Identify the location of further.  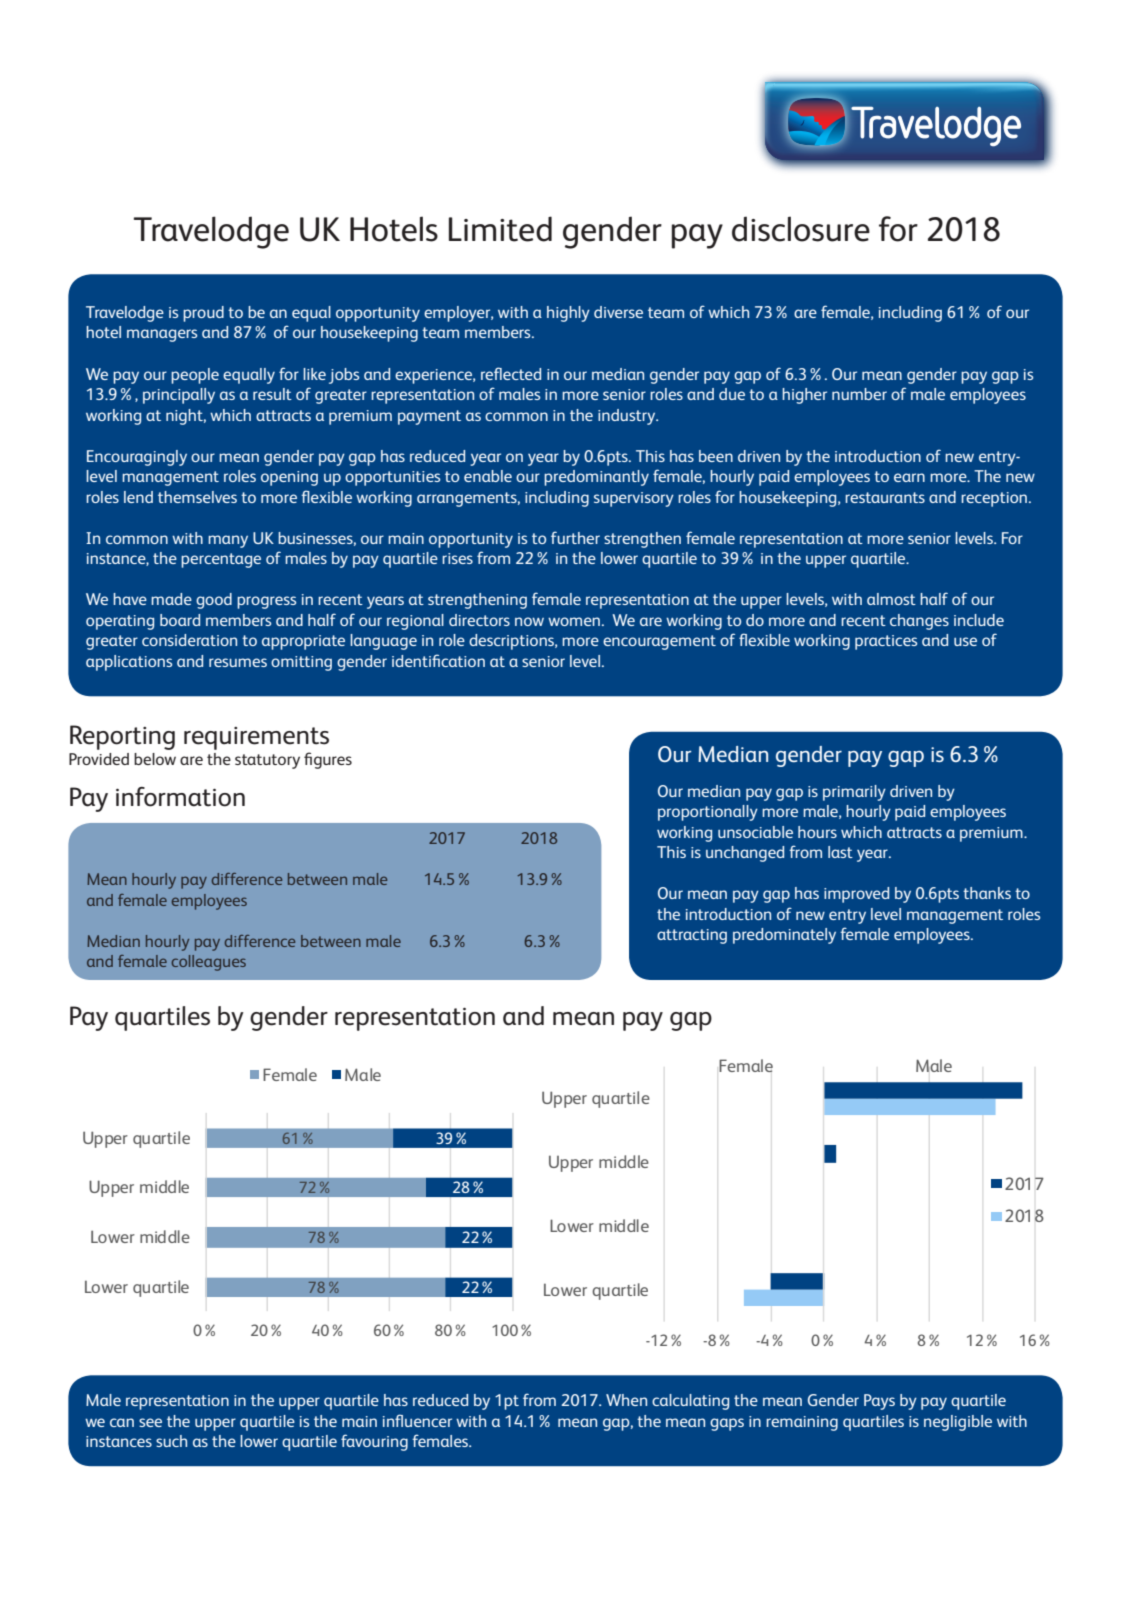
(575, 537).
